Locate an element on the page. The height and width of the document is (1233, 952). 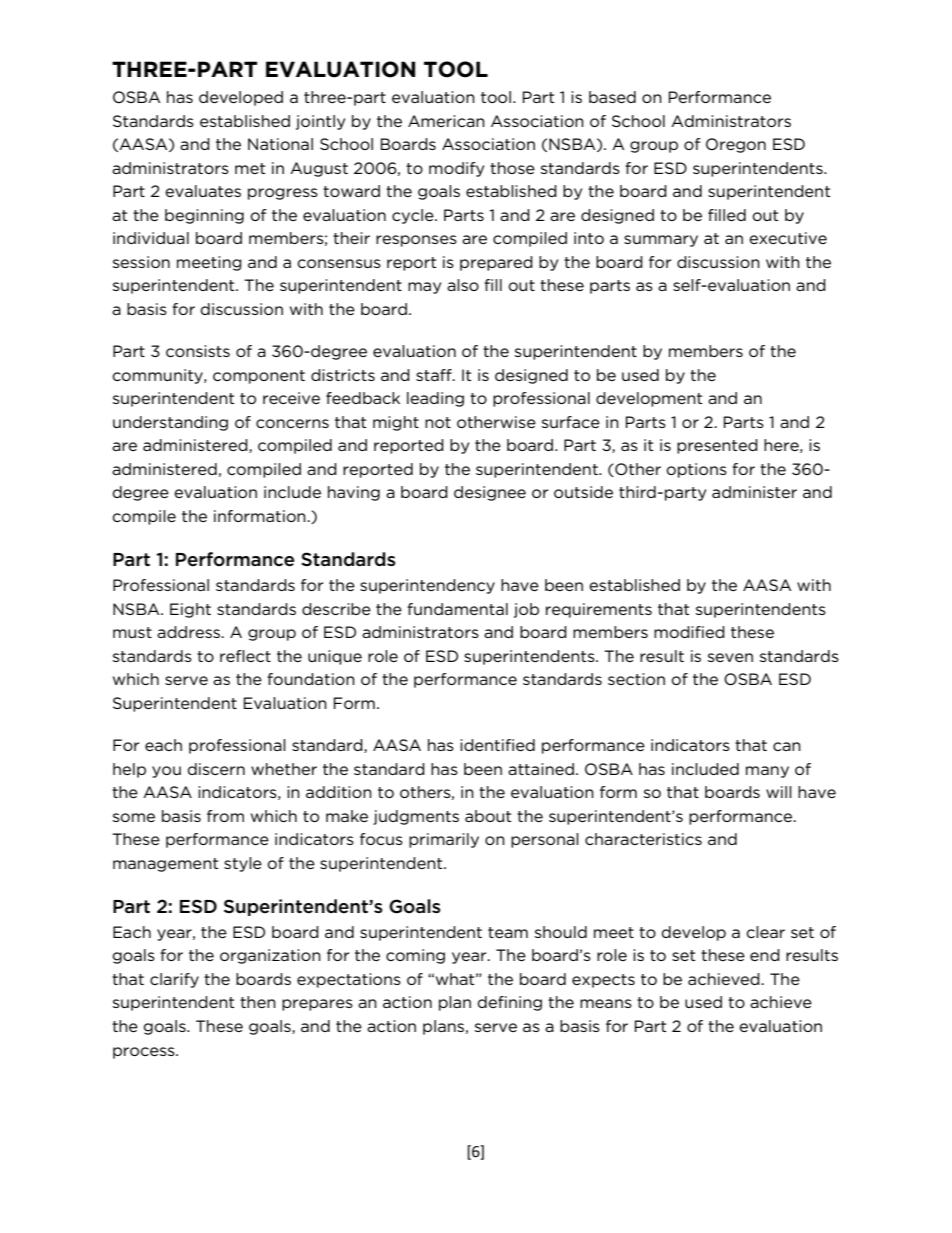
then is located at coordinates (258, 1002).
